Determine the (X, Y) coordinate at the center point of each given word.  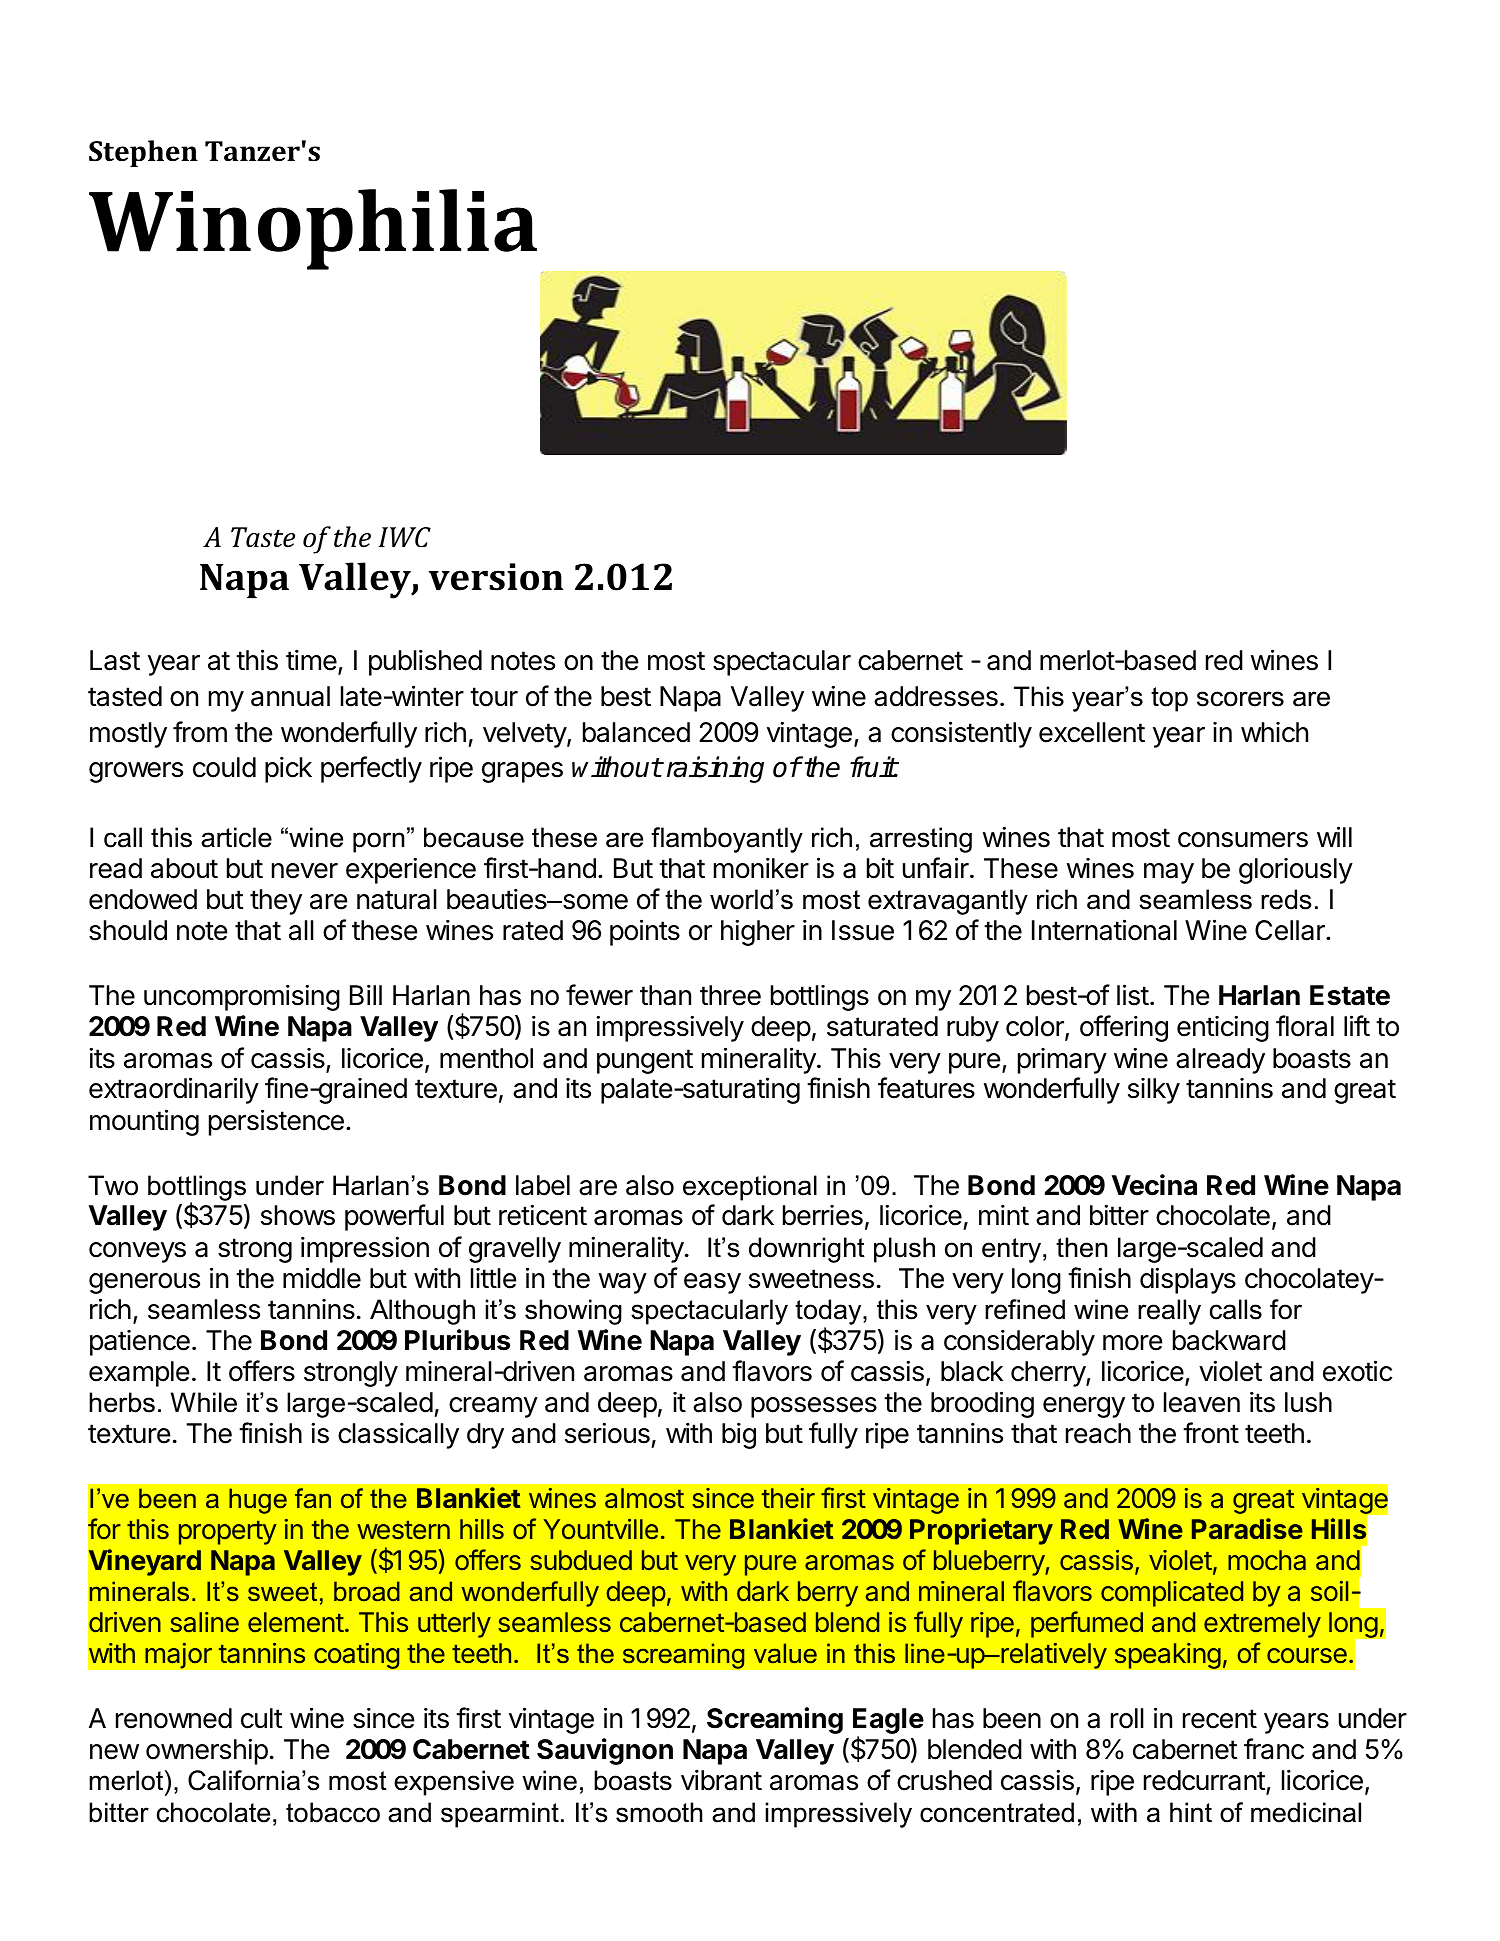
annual (290, 696)
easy (712, 1283)
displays (1188, 1280)
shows (298, 1215)
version (496, 577)
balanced (636, 732)
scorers (1240, 699)
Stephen (143, 153)
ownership (207, 1751)
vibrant (721, 1780)
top (1169, 699)
